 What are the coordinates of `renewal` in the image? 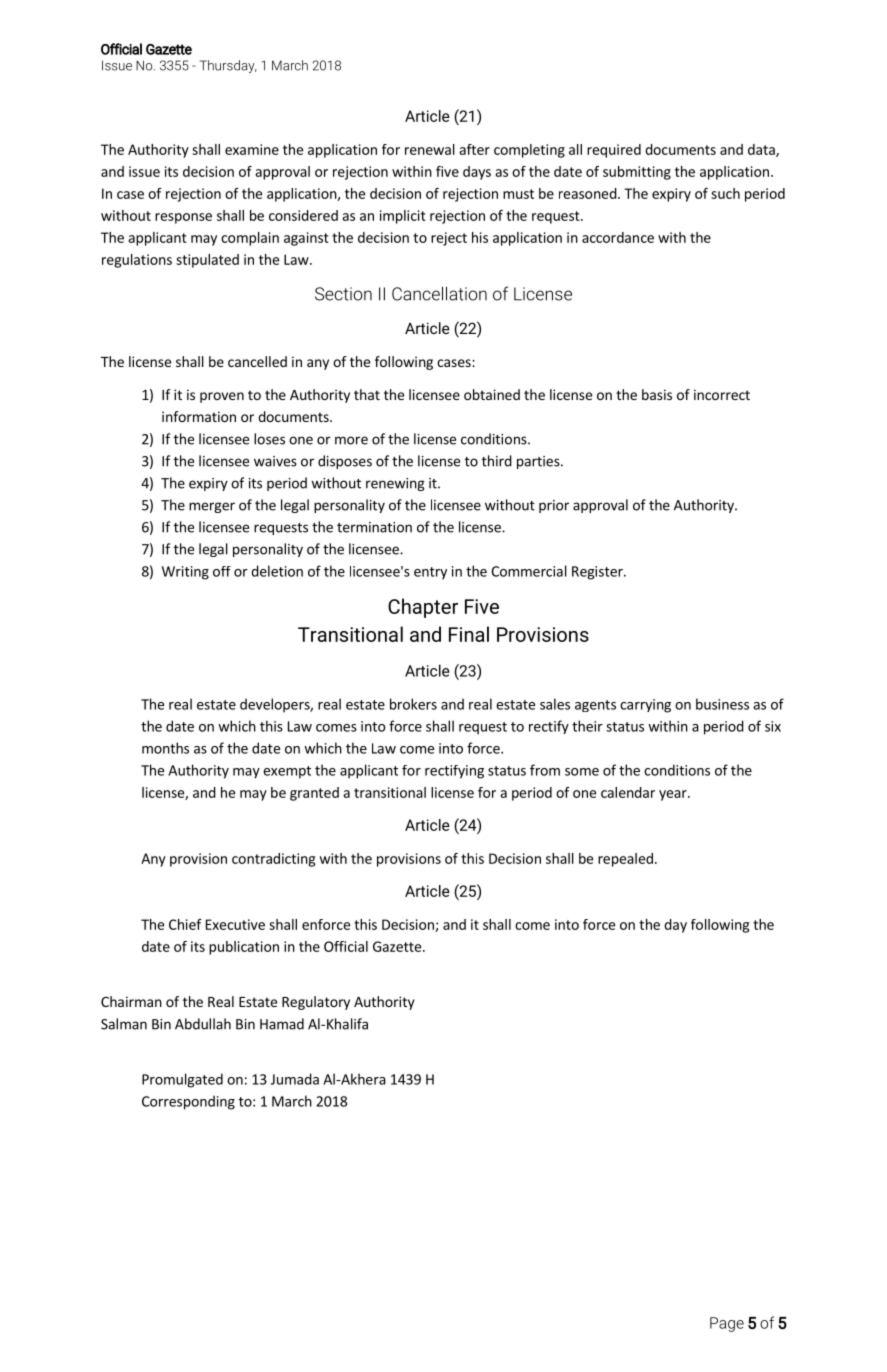 It's located at (430, 149).
